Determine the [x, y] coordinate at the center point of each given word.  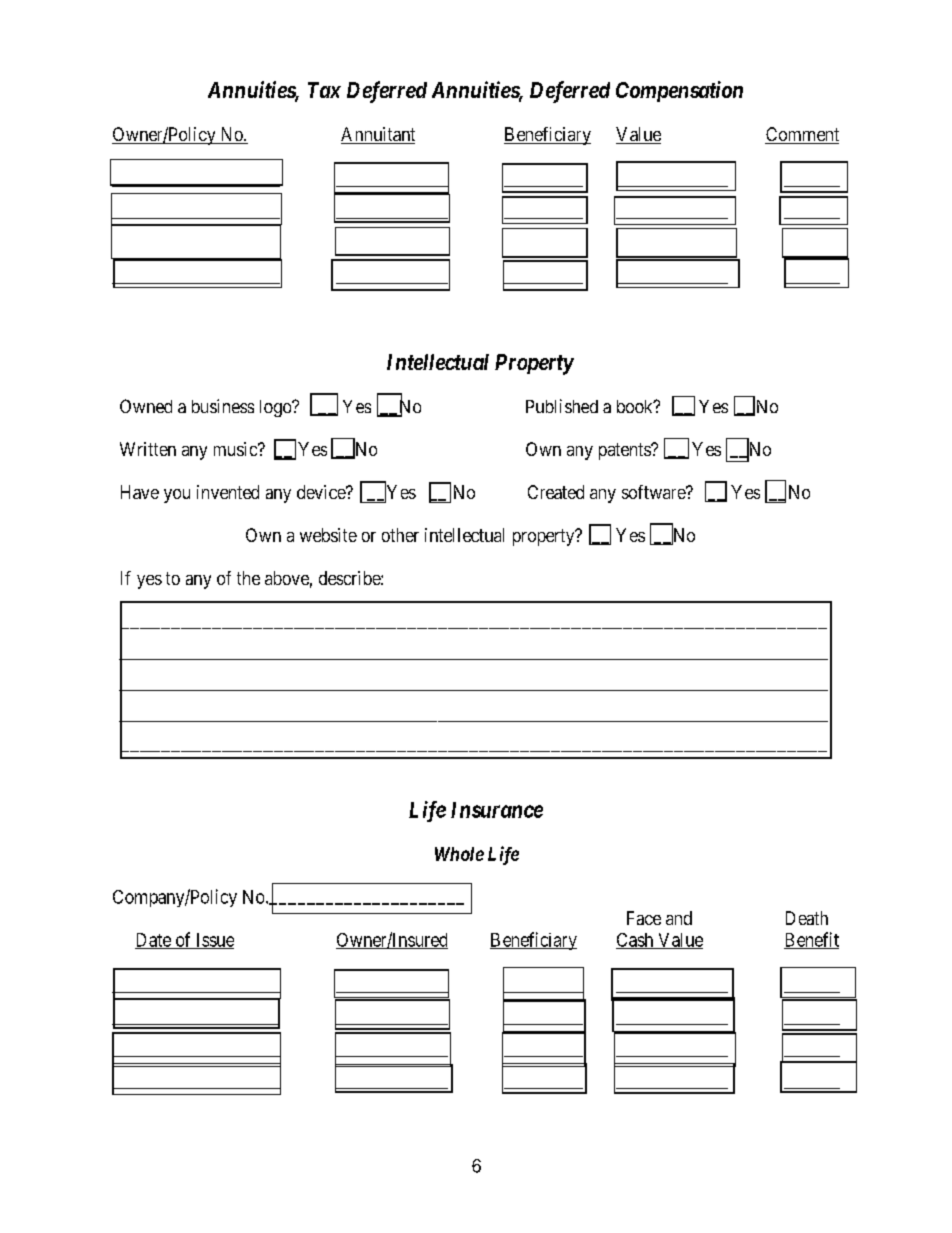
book [636, 406]
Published [562, 406]
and [679, 918]
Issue [213, 941]
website [328, 535]
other [400, 535]
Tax [324, 90]
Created [556, 492]
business [223, 406]
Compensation [679, 91]
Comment [802, 135]
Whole [459, 854]
